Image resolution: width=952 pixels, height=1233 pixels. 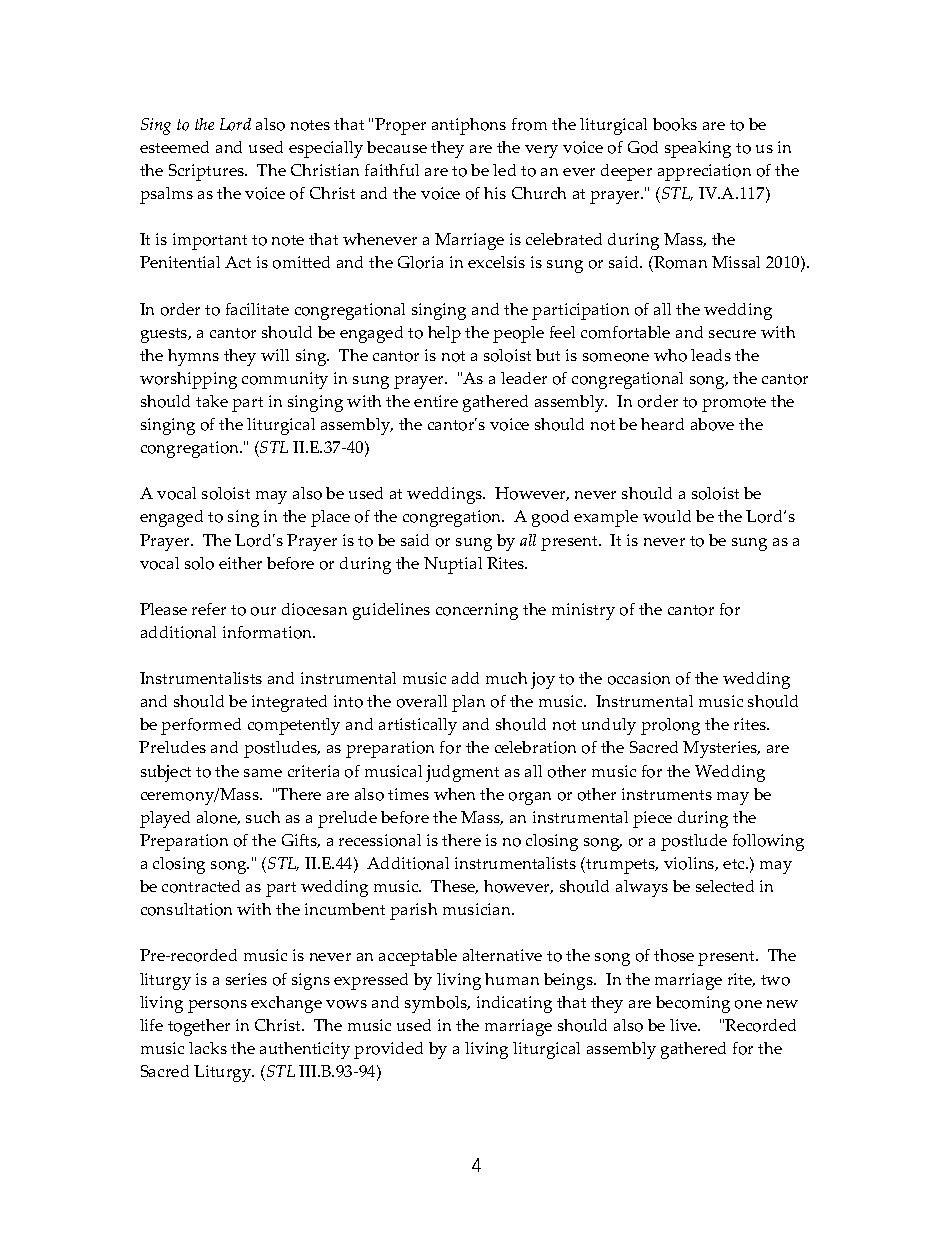 I want to click on would, so click(x=667, y=516).
